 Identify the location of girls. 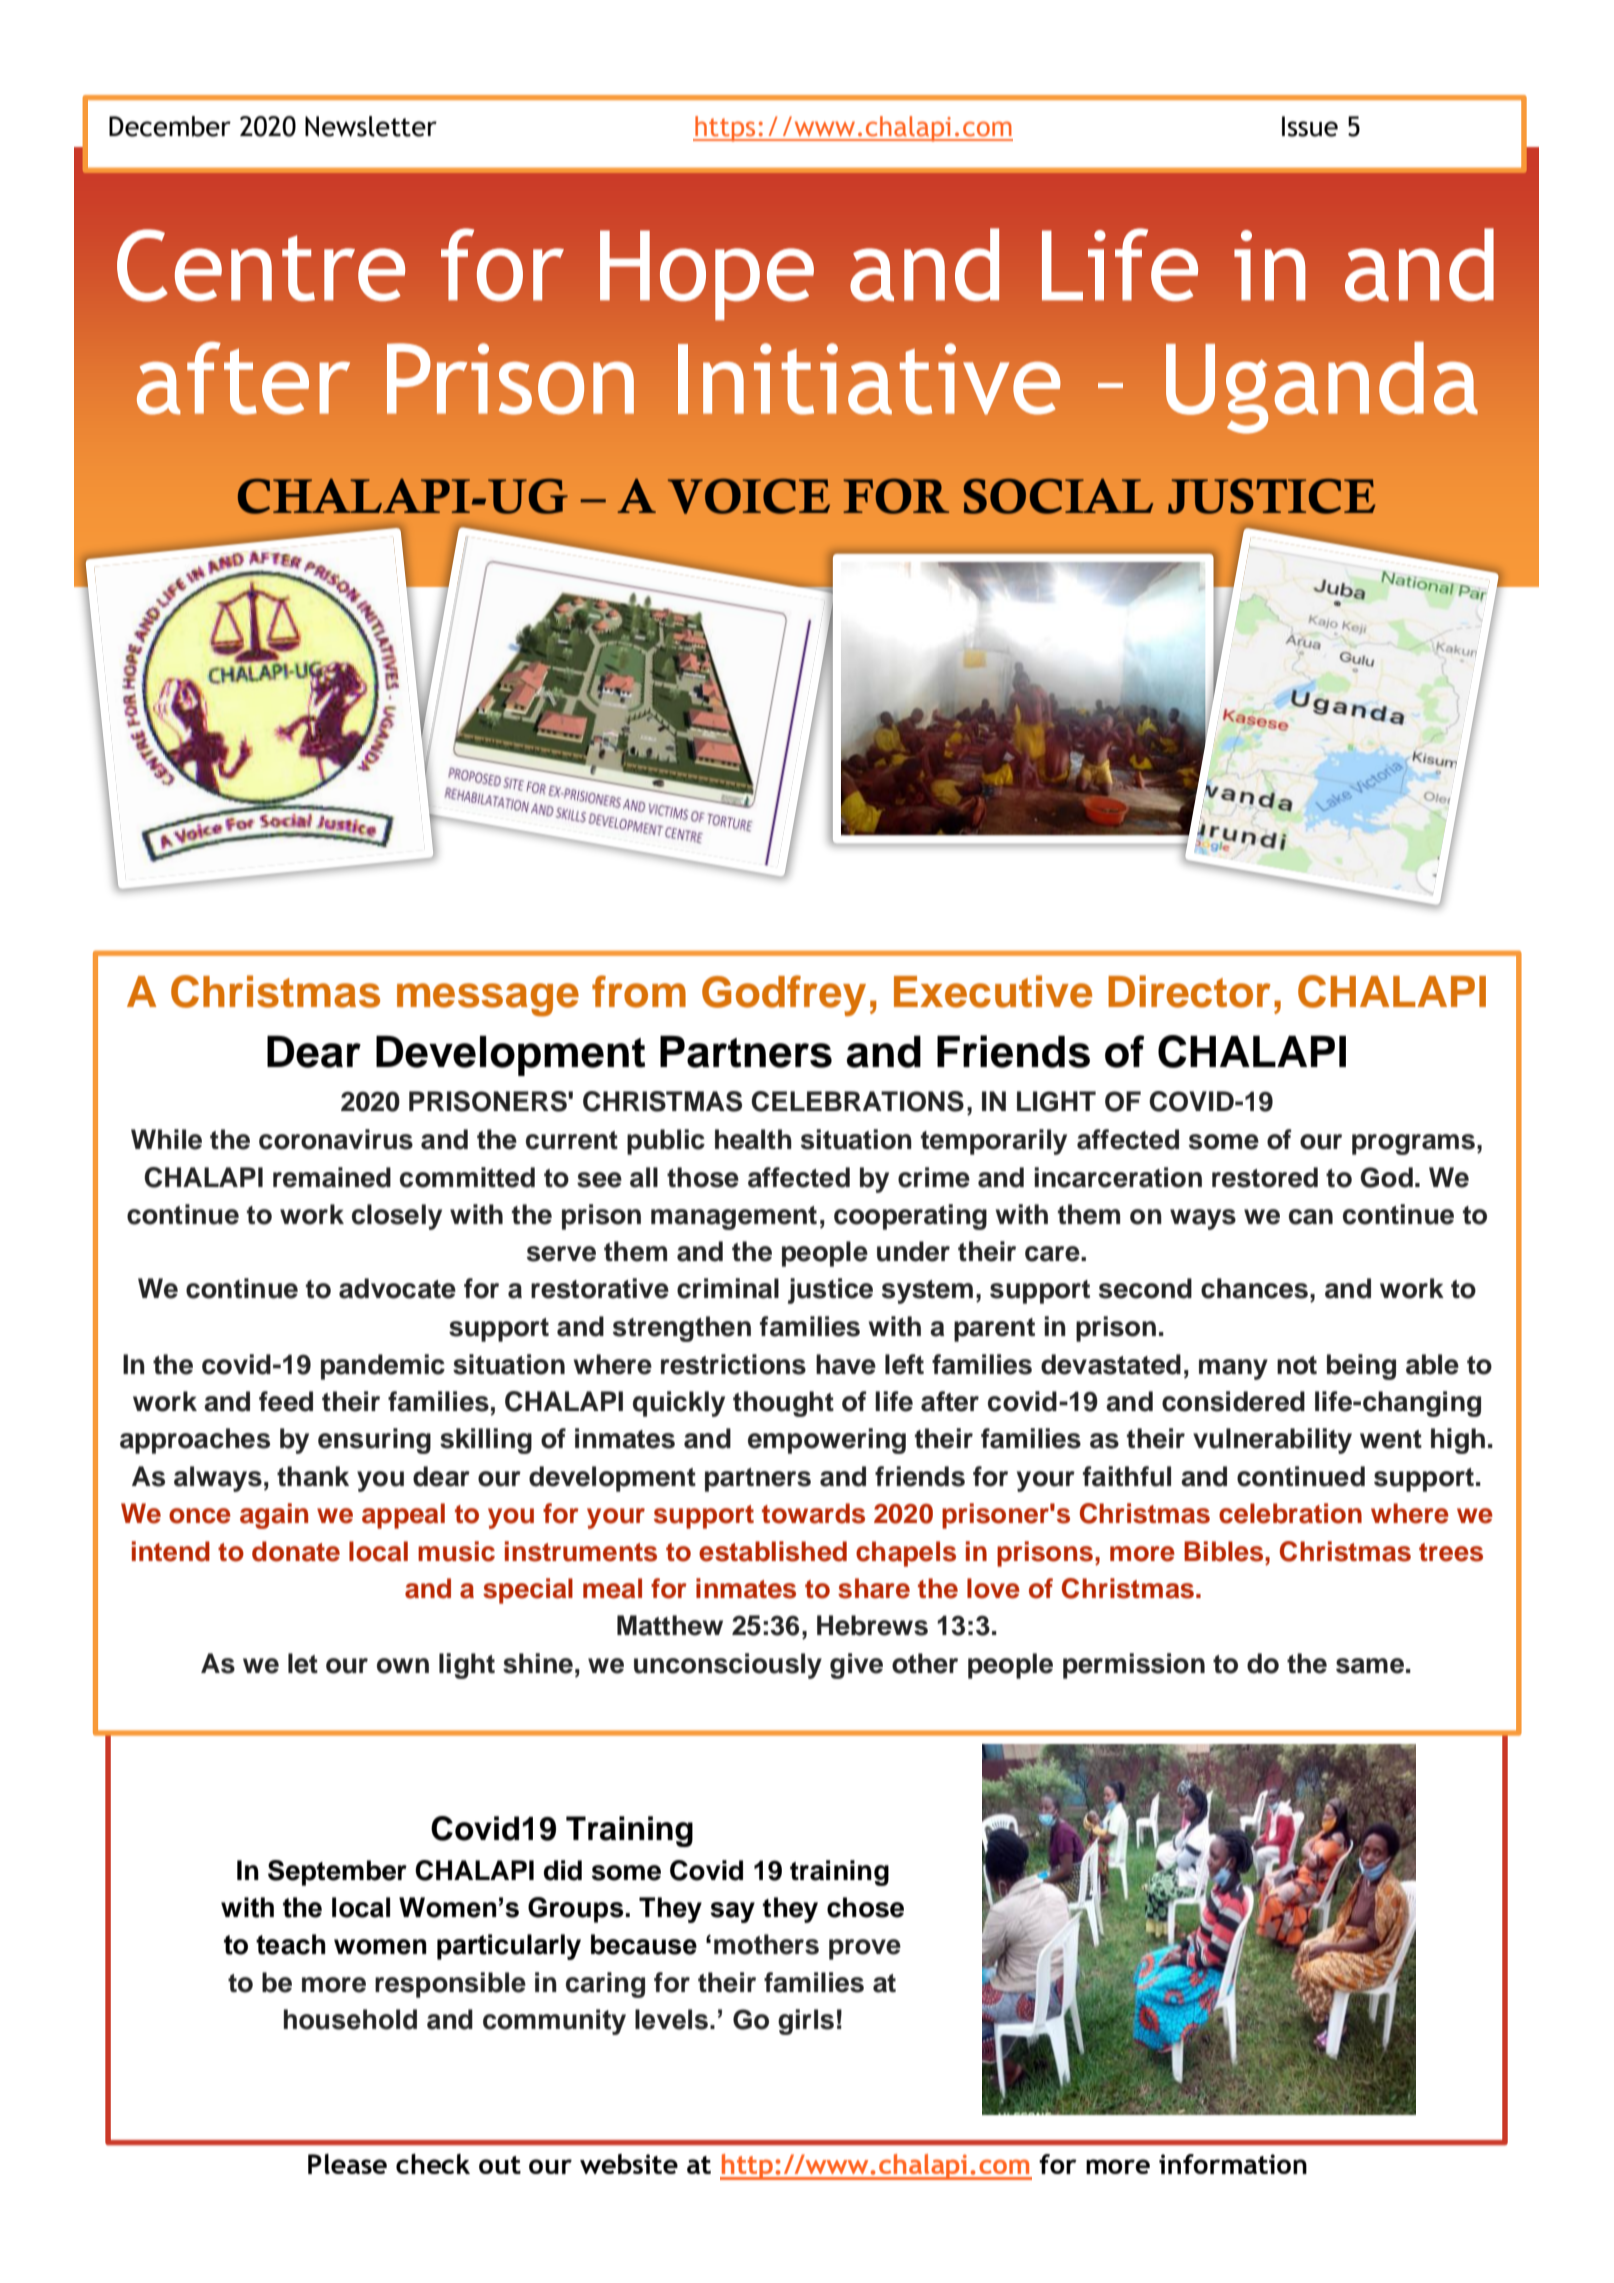
(806, 2022).
